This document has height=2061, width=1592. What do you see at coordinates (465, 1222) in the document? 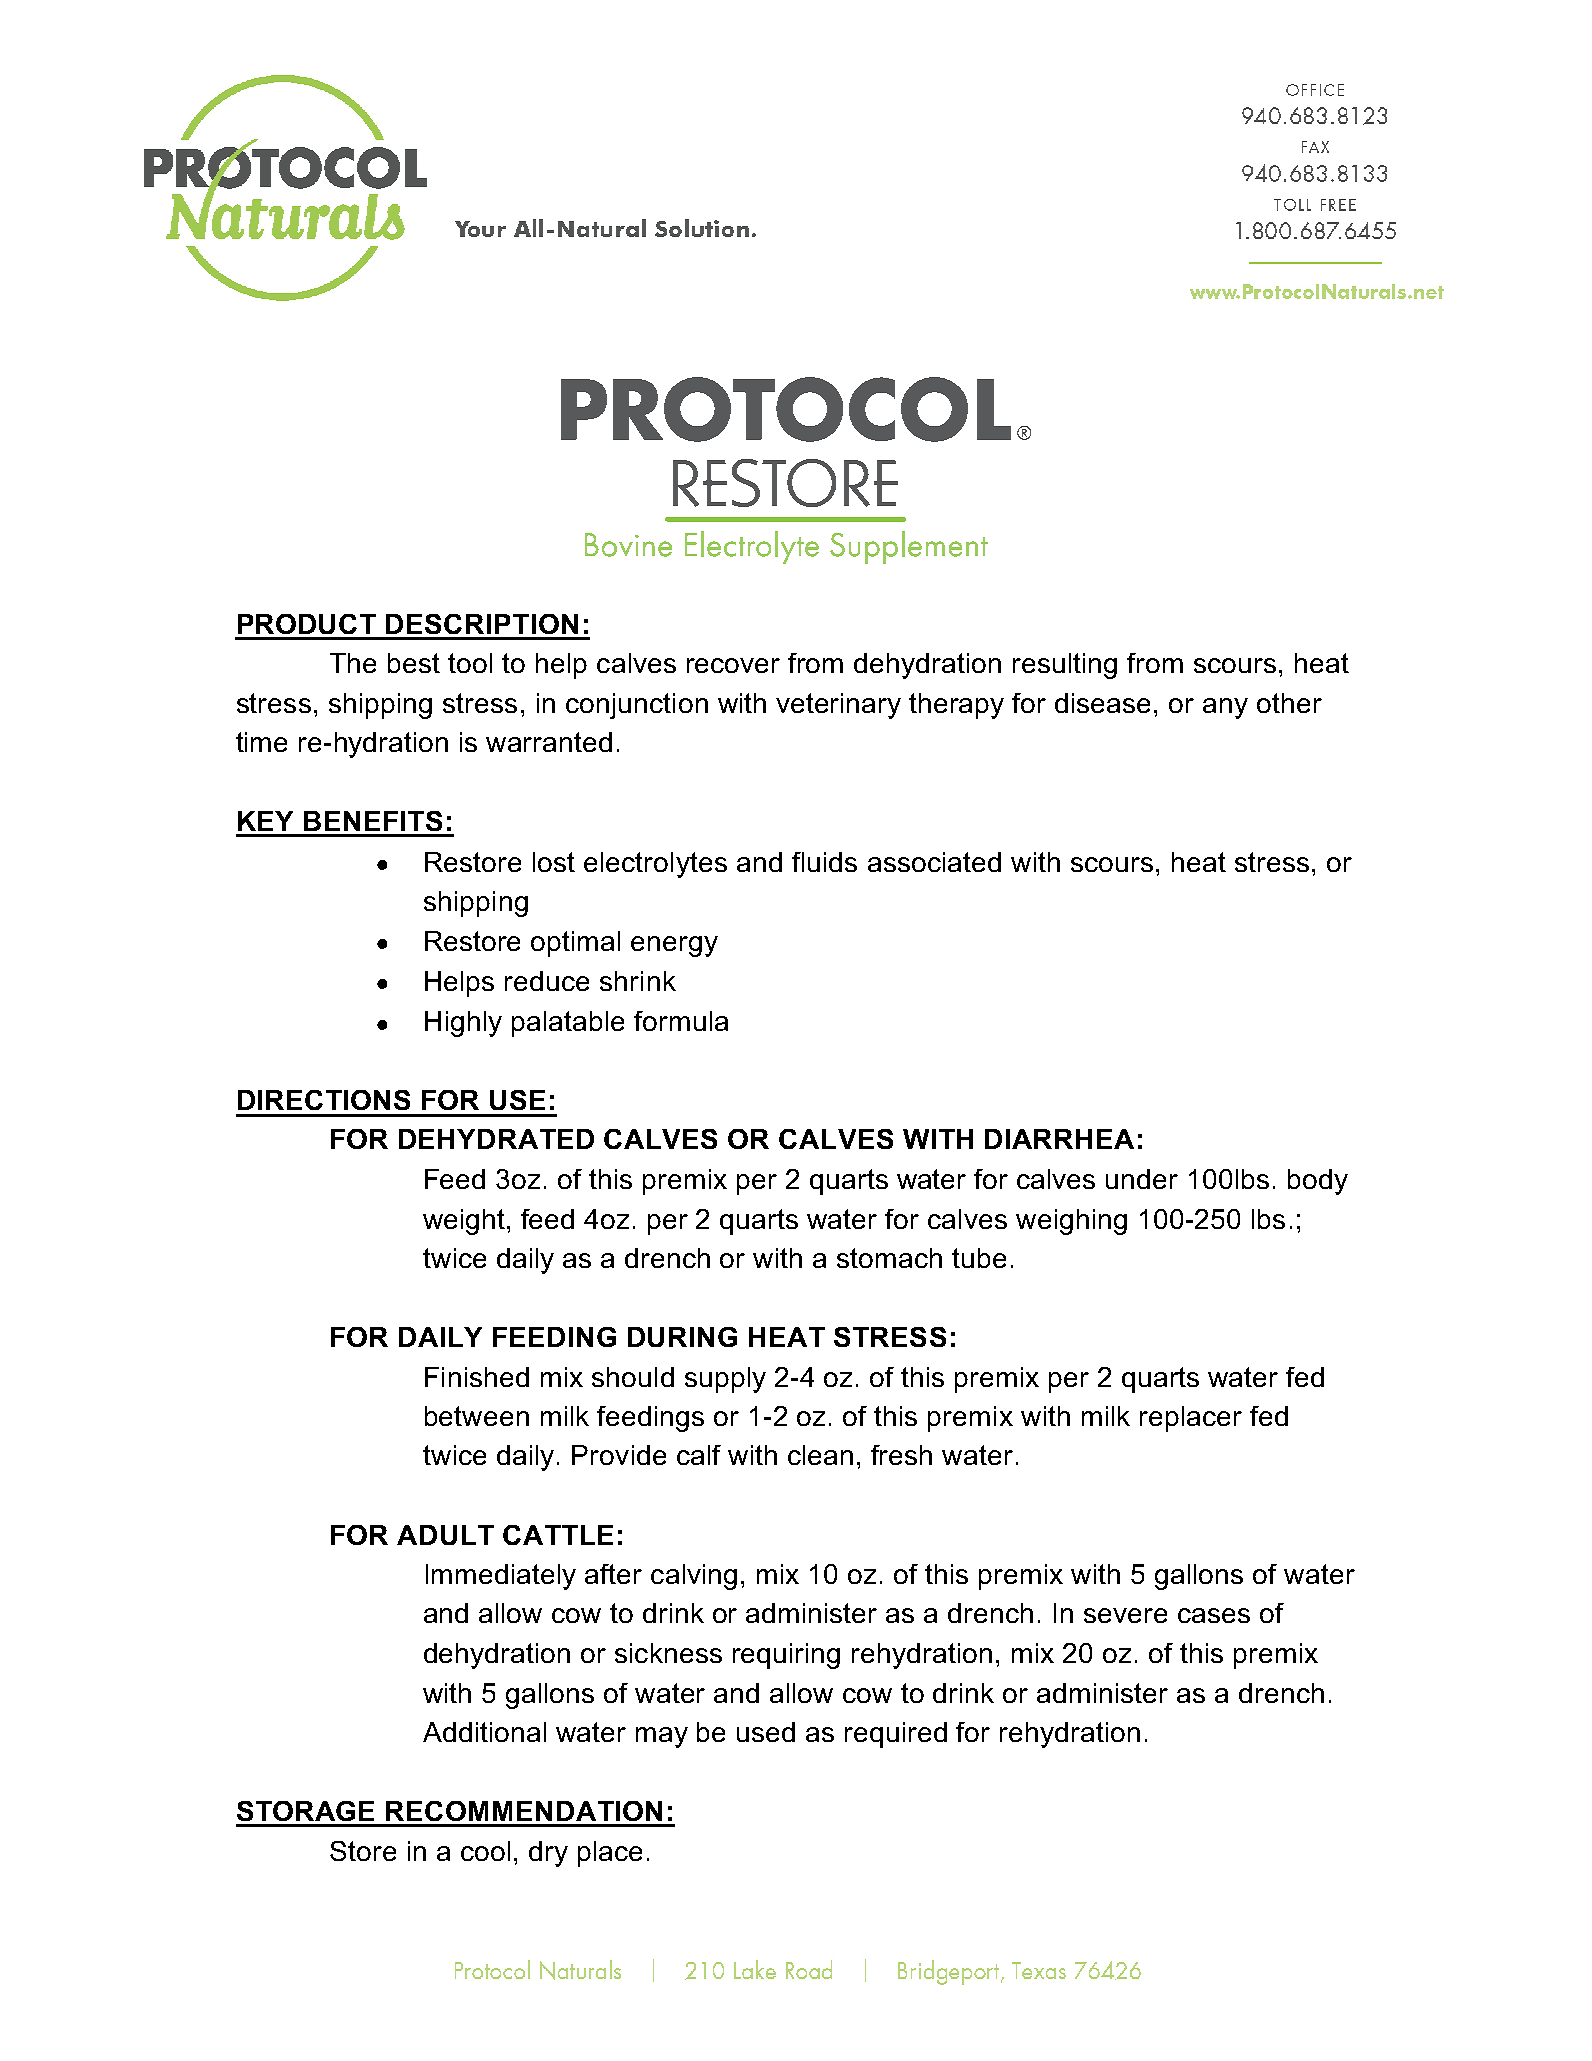
I see `weight` at bounding box center [465, 1222].
